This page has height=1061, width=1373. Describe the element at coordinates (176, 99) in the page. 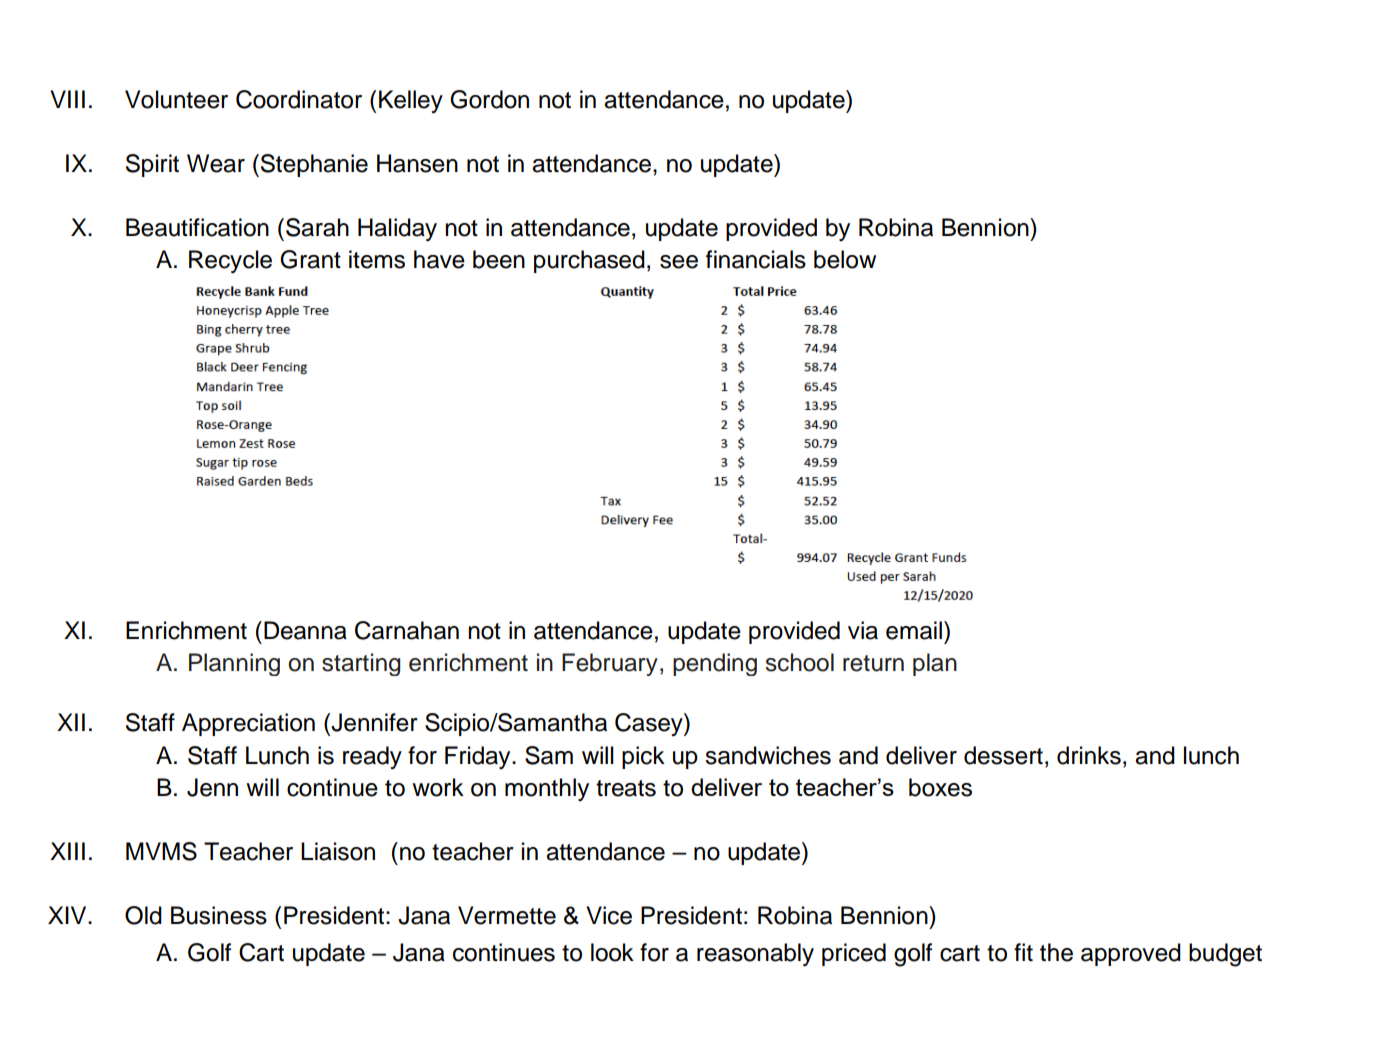

I see `Volunteer` at that location.
